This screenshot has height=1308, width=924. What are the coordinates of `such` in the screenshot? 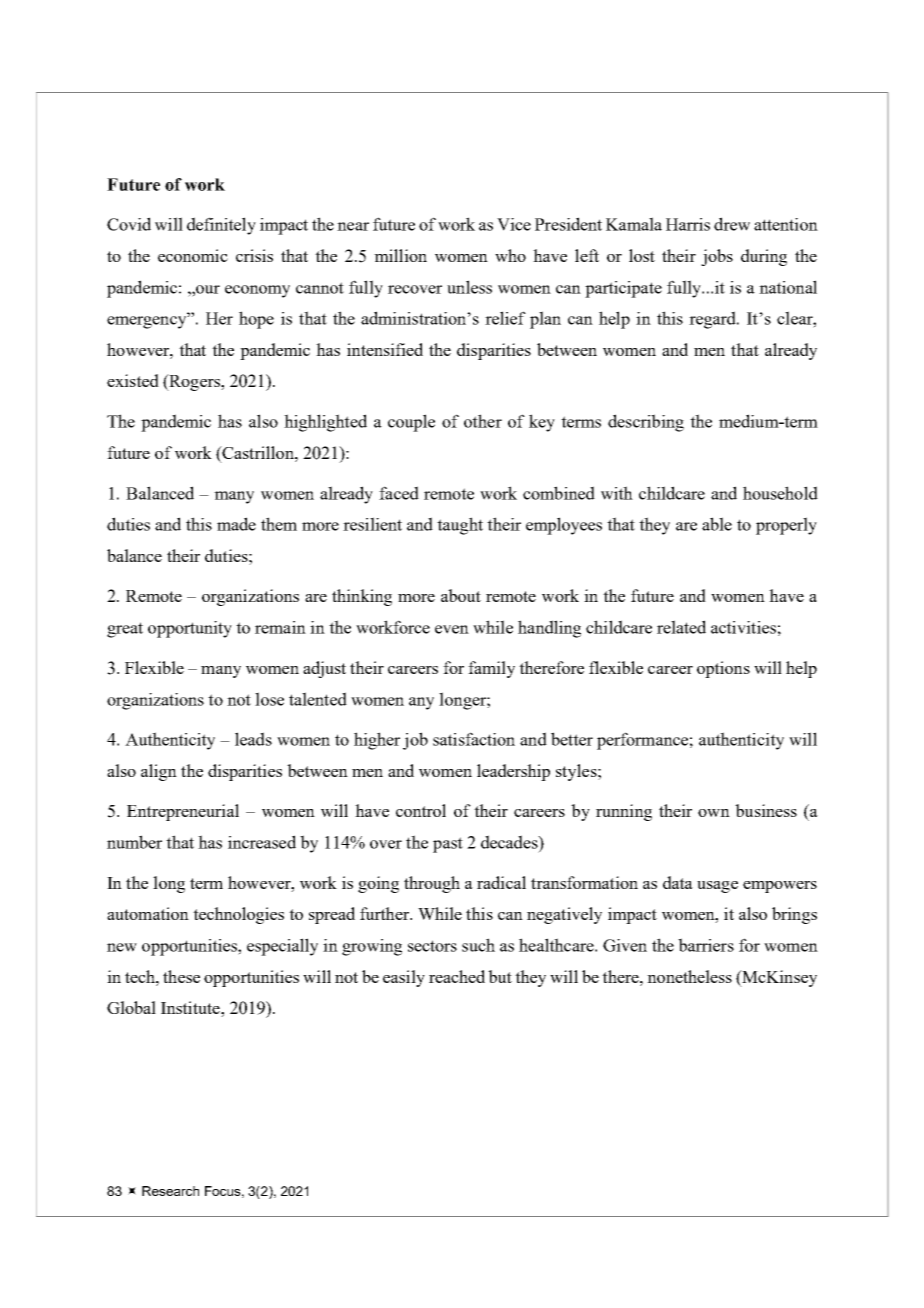 It's located at (478, 945).
